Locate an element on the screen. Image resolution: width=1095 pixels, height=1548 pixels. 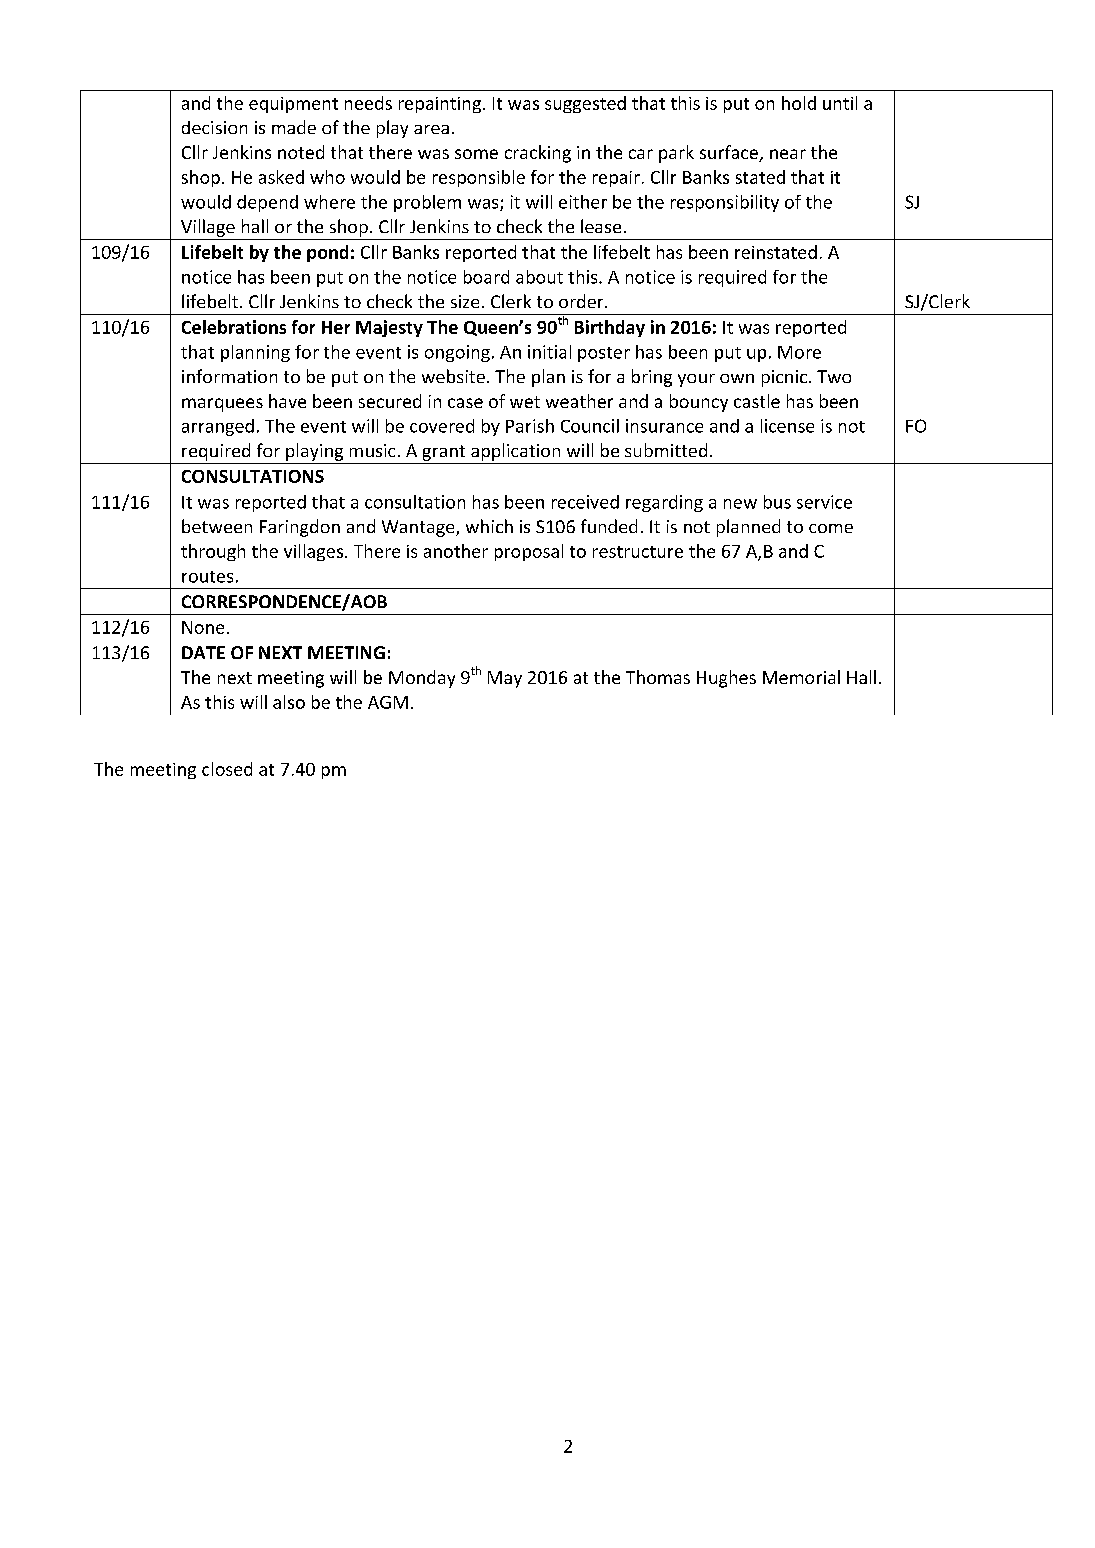
May is located at coordinates (505, 679).
